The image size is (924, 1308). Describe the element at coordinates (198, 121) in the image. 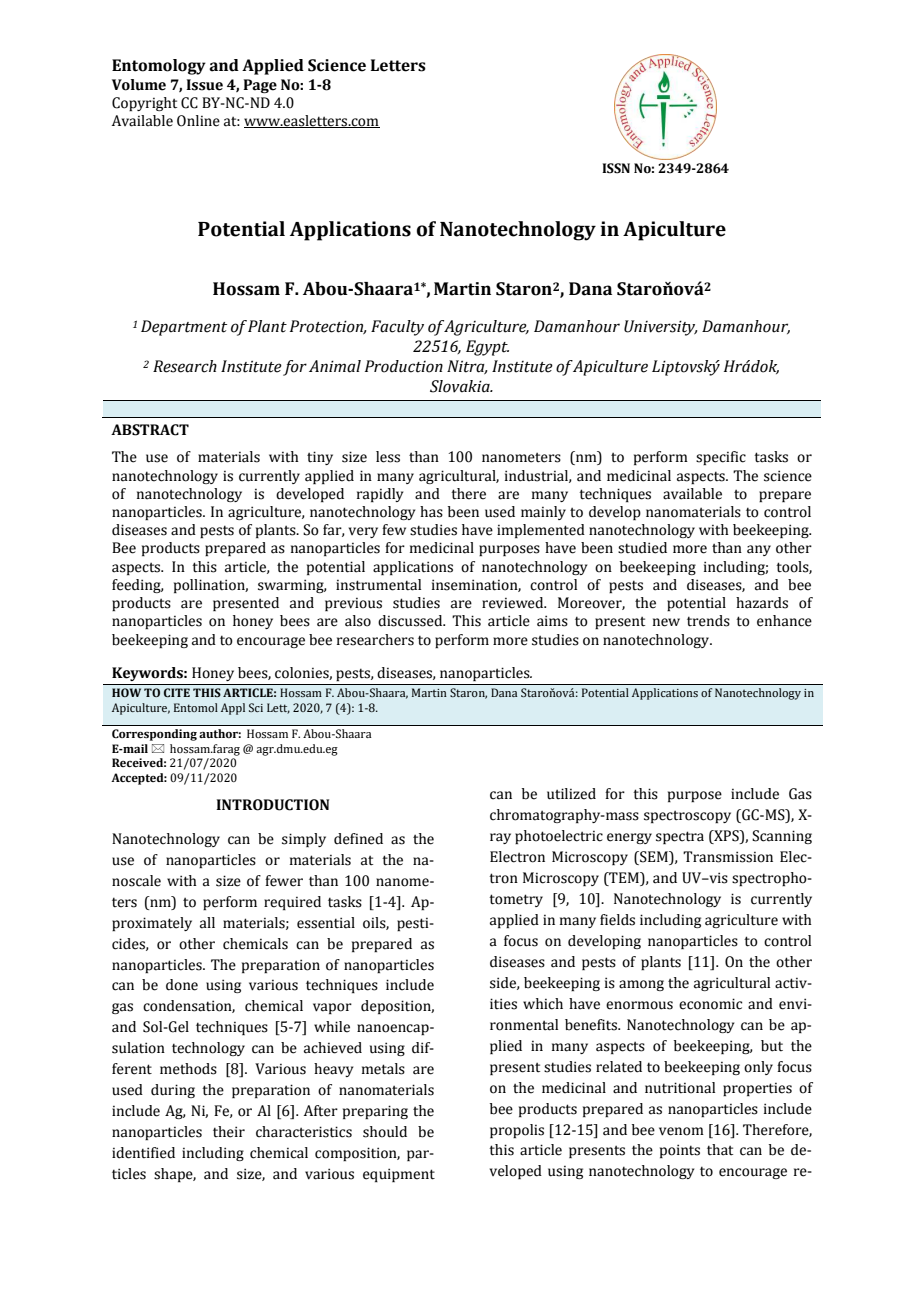

I see `Online` at that location.
